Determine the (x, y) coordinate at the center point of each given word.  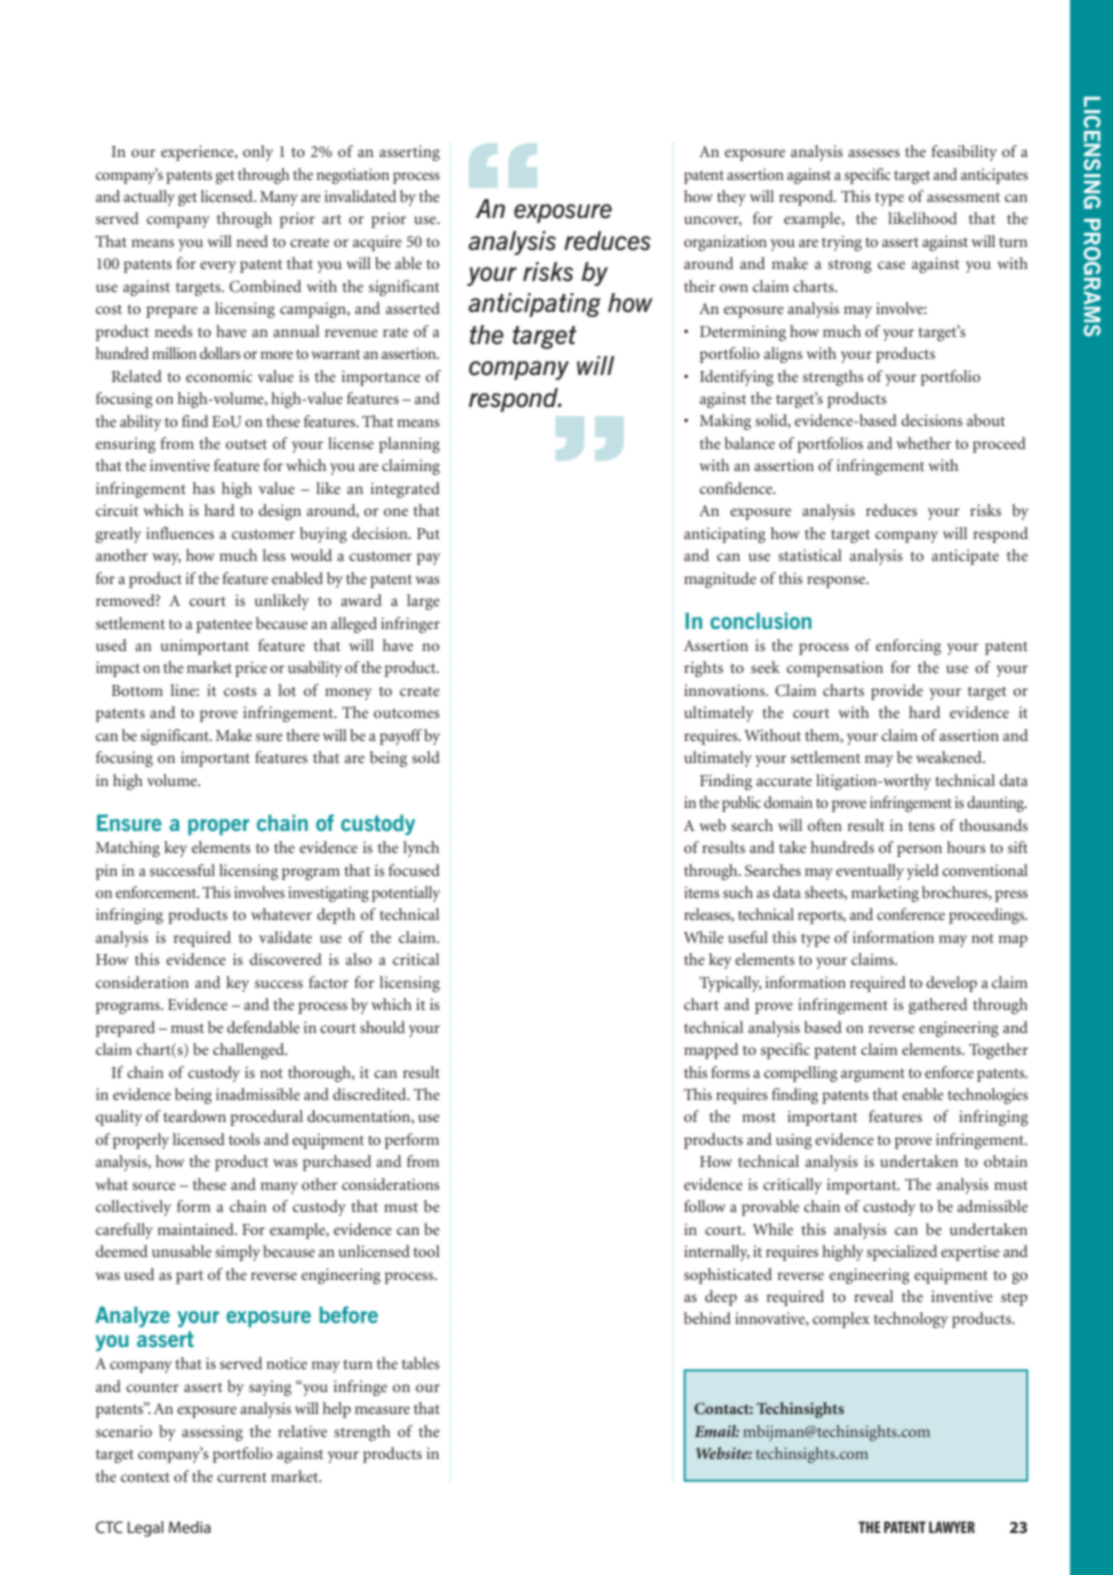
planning (409, 445)
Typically (730, 984)
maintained (196, 1229)
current (242, 1477)
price (251, 669)
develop (951, 984)
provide (897, 692)
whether (924, 443)
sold (426, 757)
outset (246, 444)
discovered (286, 959)
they (731, 198)
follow (705, 1206)
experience (198, 153)
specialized (902, 1253)
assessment (963, 197)
